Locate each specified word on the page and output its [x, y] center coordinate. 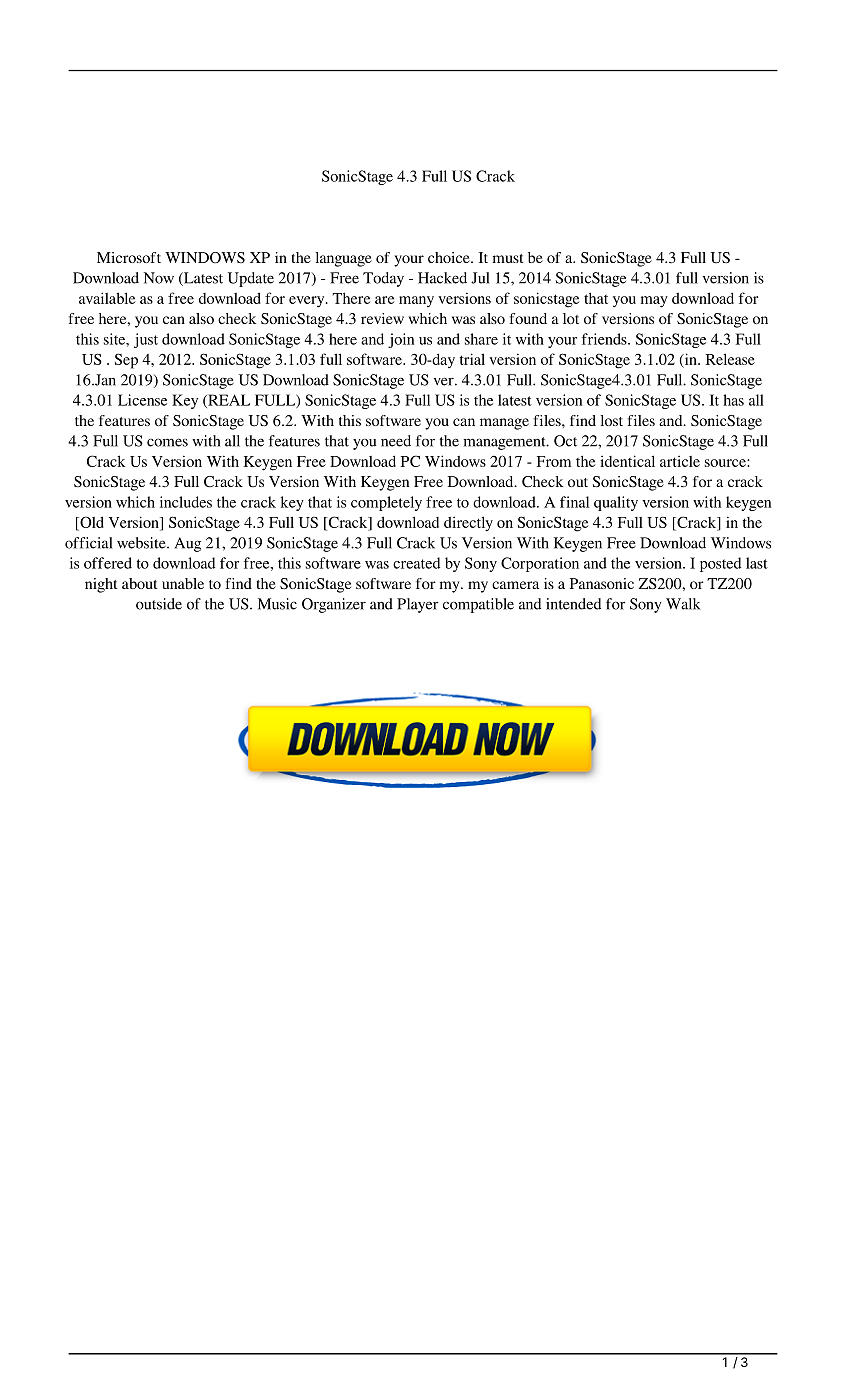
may [654, 302]
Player [418, 605]
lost [612, 420]
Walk [683, 604]
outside [159, 604]
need [396, 441]
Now [159, 278]
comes [167, 442]
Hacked [442, 278]
